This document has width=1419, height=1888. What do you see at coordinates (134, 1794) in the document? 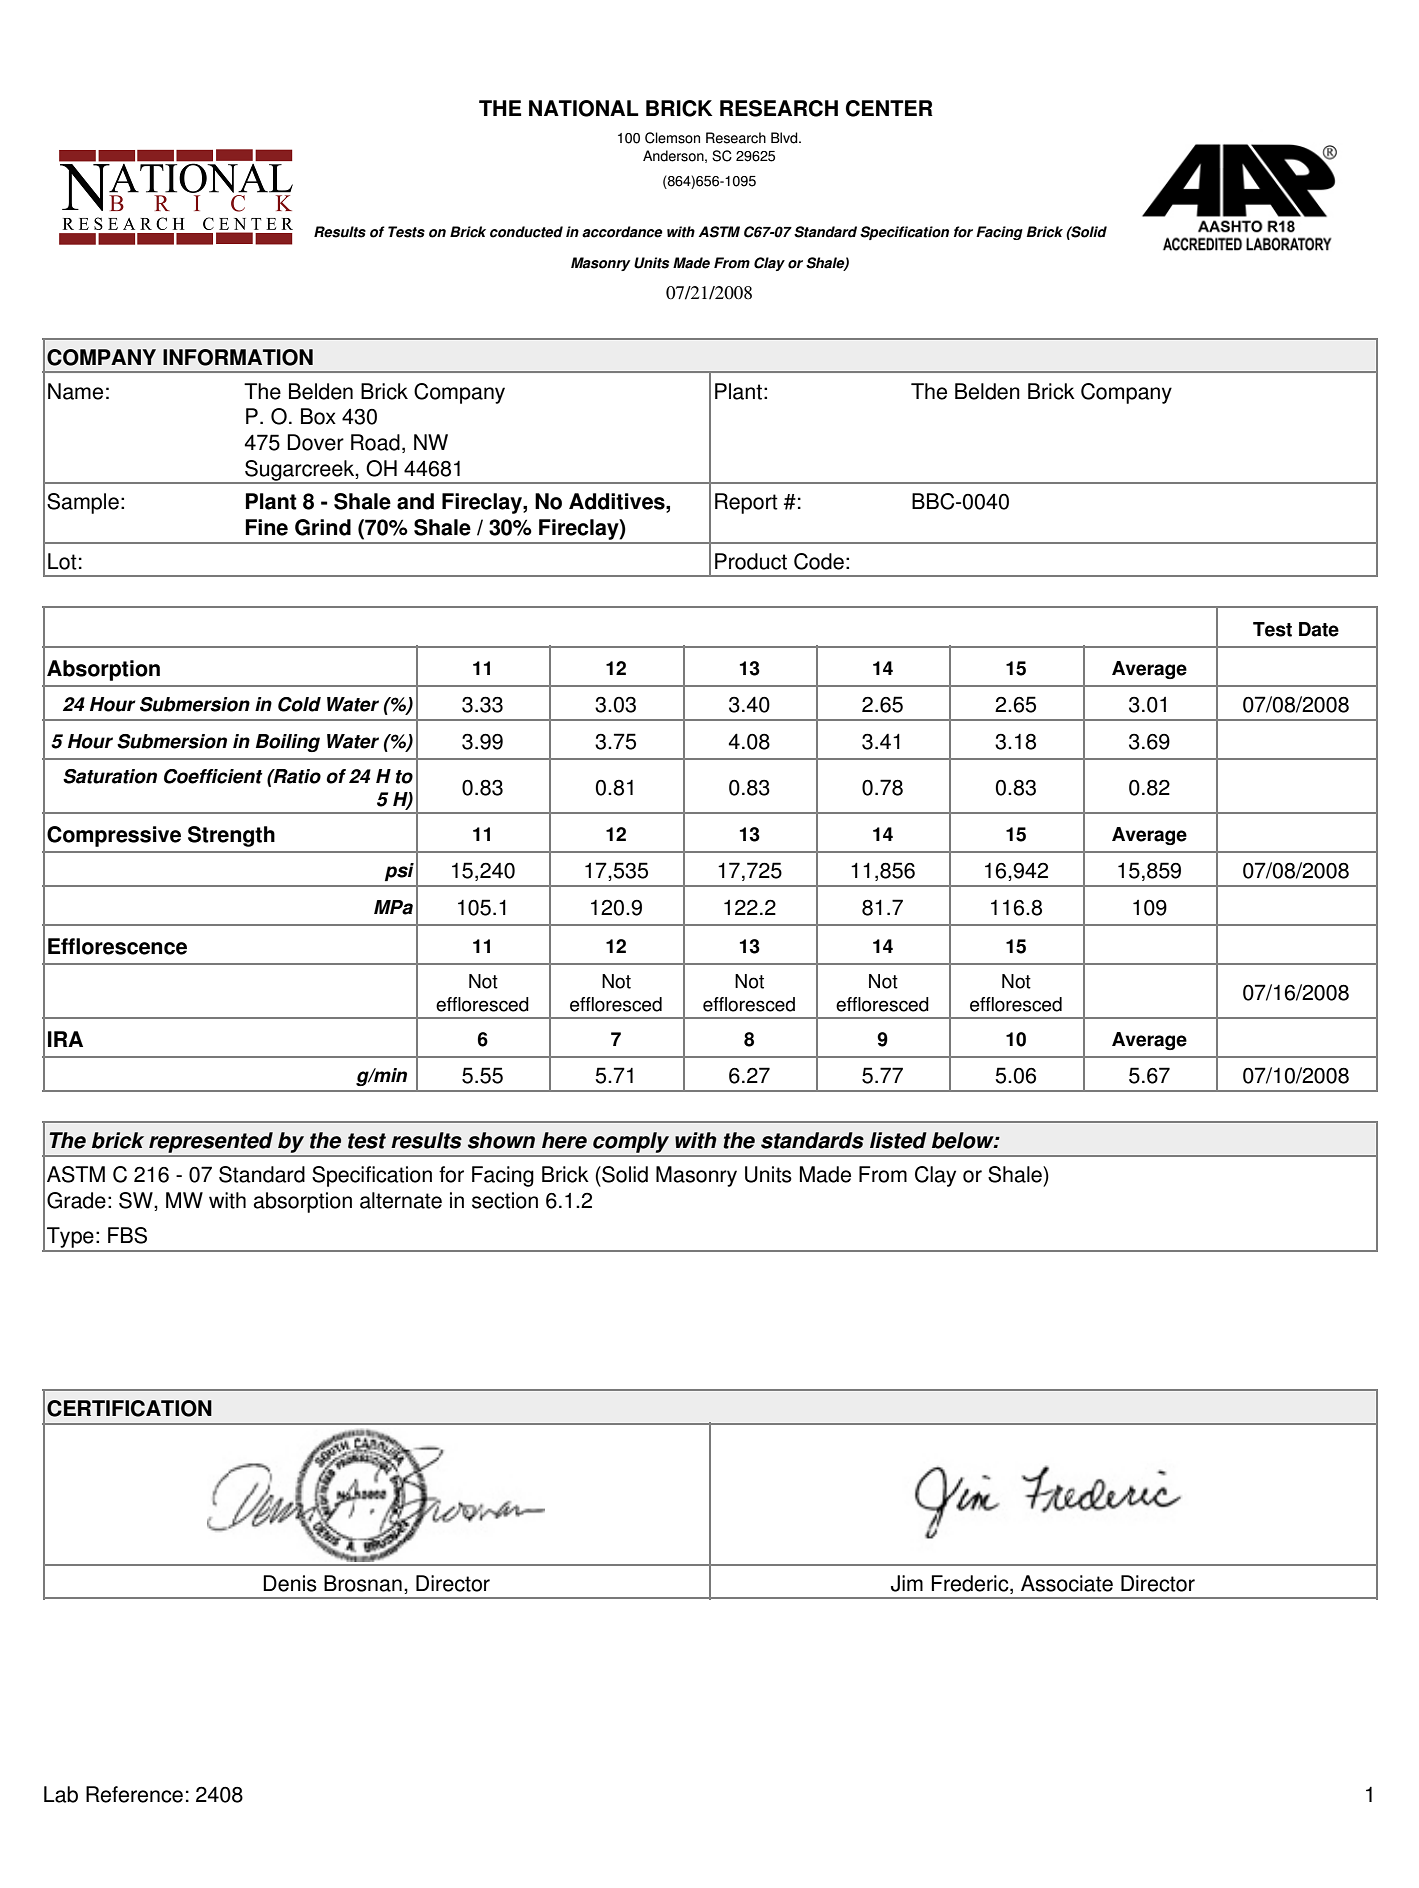
I see `Reference` at bounding box center [134, 1794].
